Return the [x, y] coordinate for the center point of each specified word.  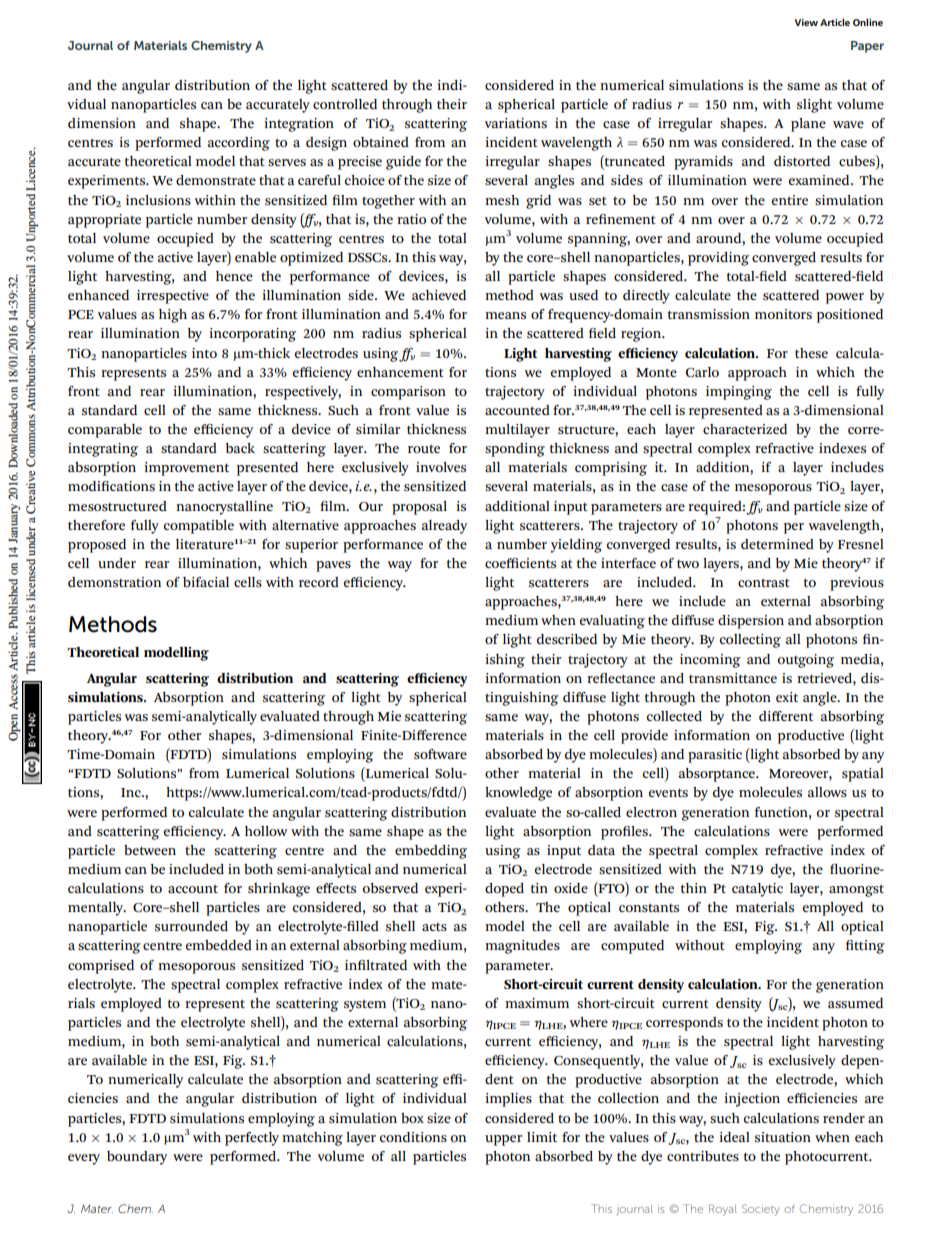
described [567, 639]
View [806, 22]
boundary [137, 1158]
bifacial [206, 582]
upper [503, 1140]
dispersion [751, 622]
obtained [381, 142]
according [239, 144]
